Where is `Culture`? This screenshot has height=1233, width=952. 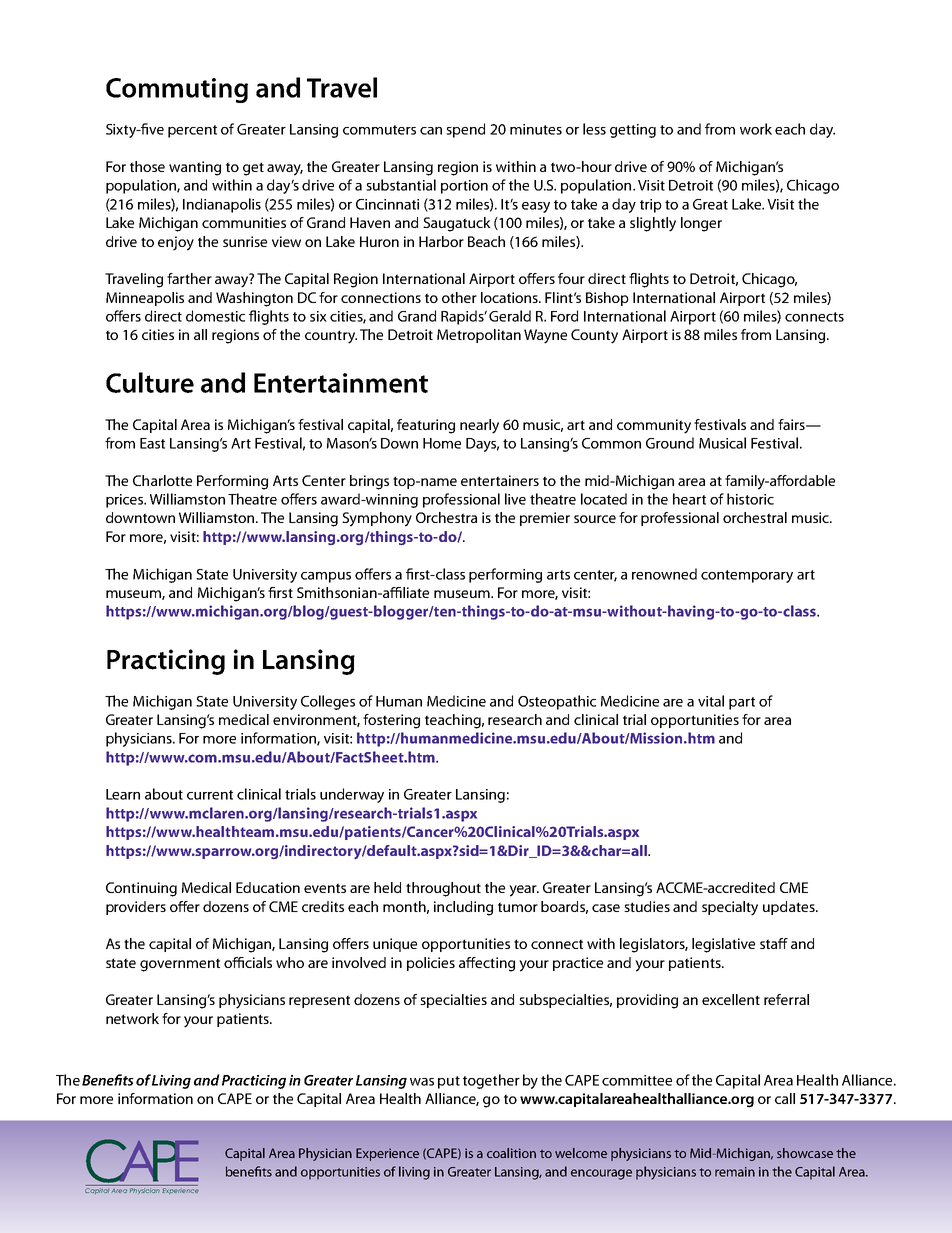
Culture is located at coordinates (150, 382).
